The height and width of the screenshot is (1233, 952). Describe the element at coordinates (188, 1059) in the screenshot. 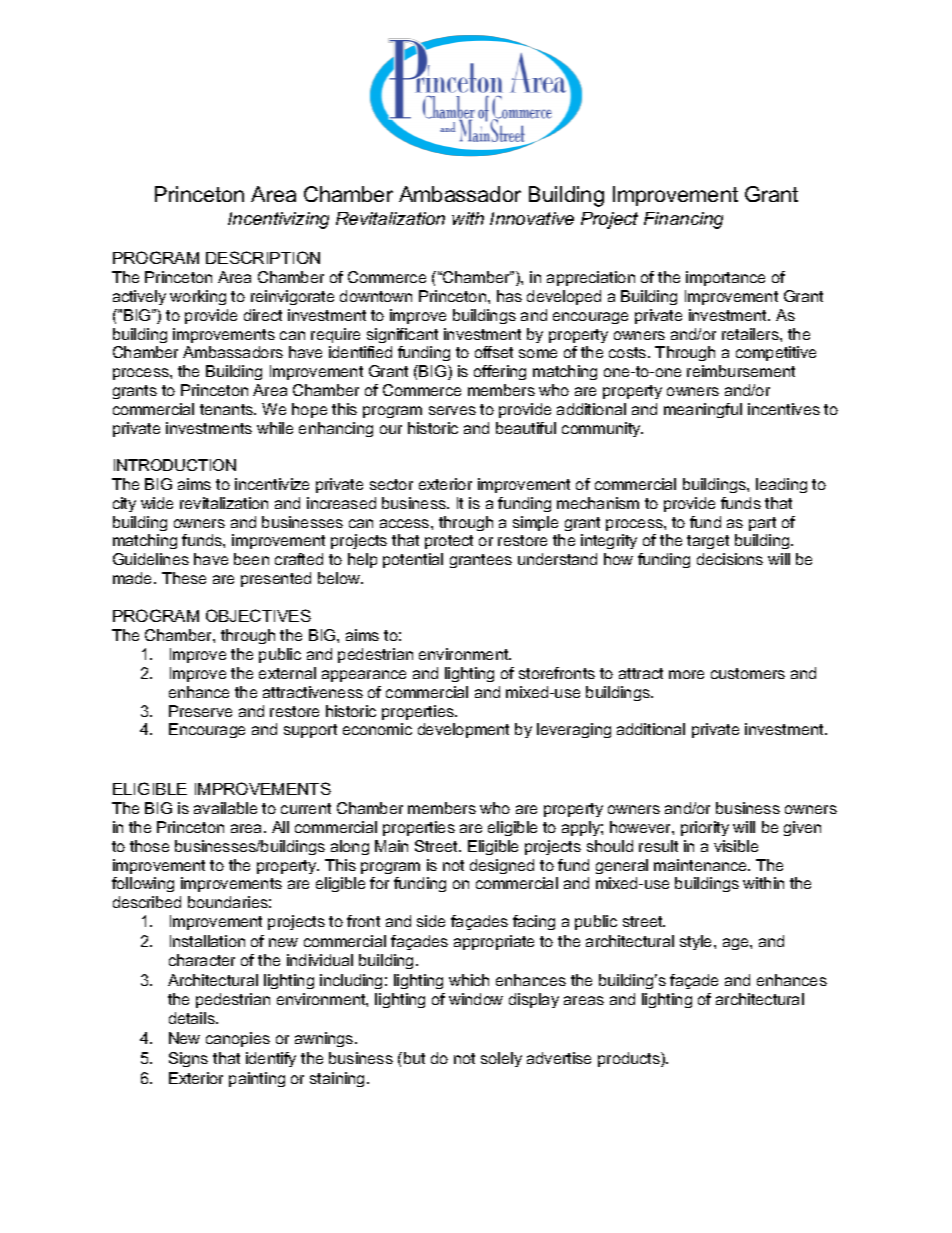

I see `Signs` at that location.
